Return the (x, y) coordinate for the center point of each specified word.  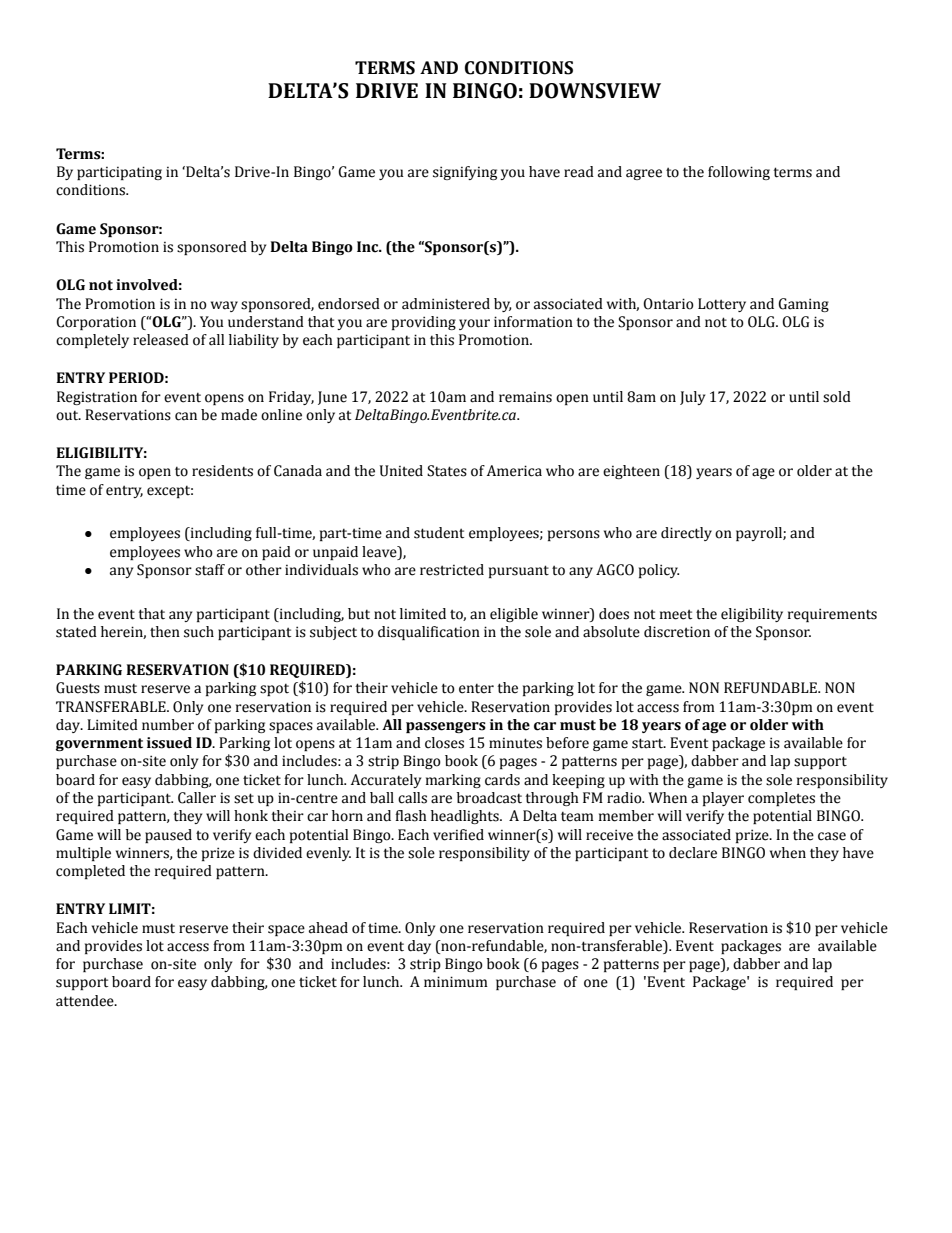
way (224, 306)
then (165, 632)
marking (453, 781)
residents (222, 471)
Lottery (722, 305)
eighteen (631, 472)
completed (90, 872)
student (439, 533)
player (723, 799)
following (739, 173)
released (161, 340)
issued (169, 743)
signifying (465, 173)
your (474, 324)
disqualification (429, 633)
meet (676, 614)
